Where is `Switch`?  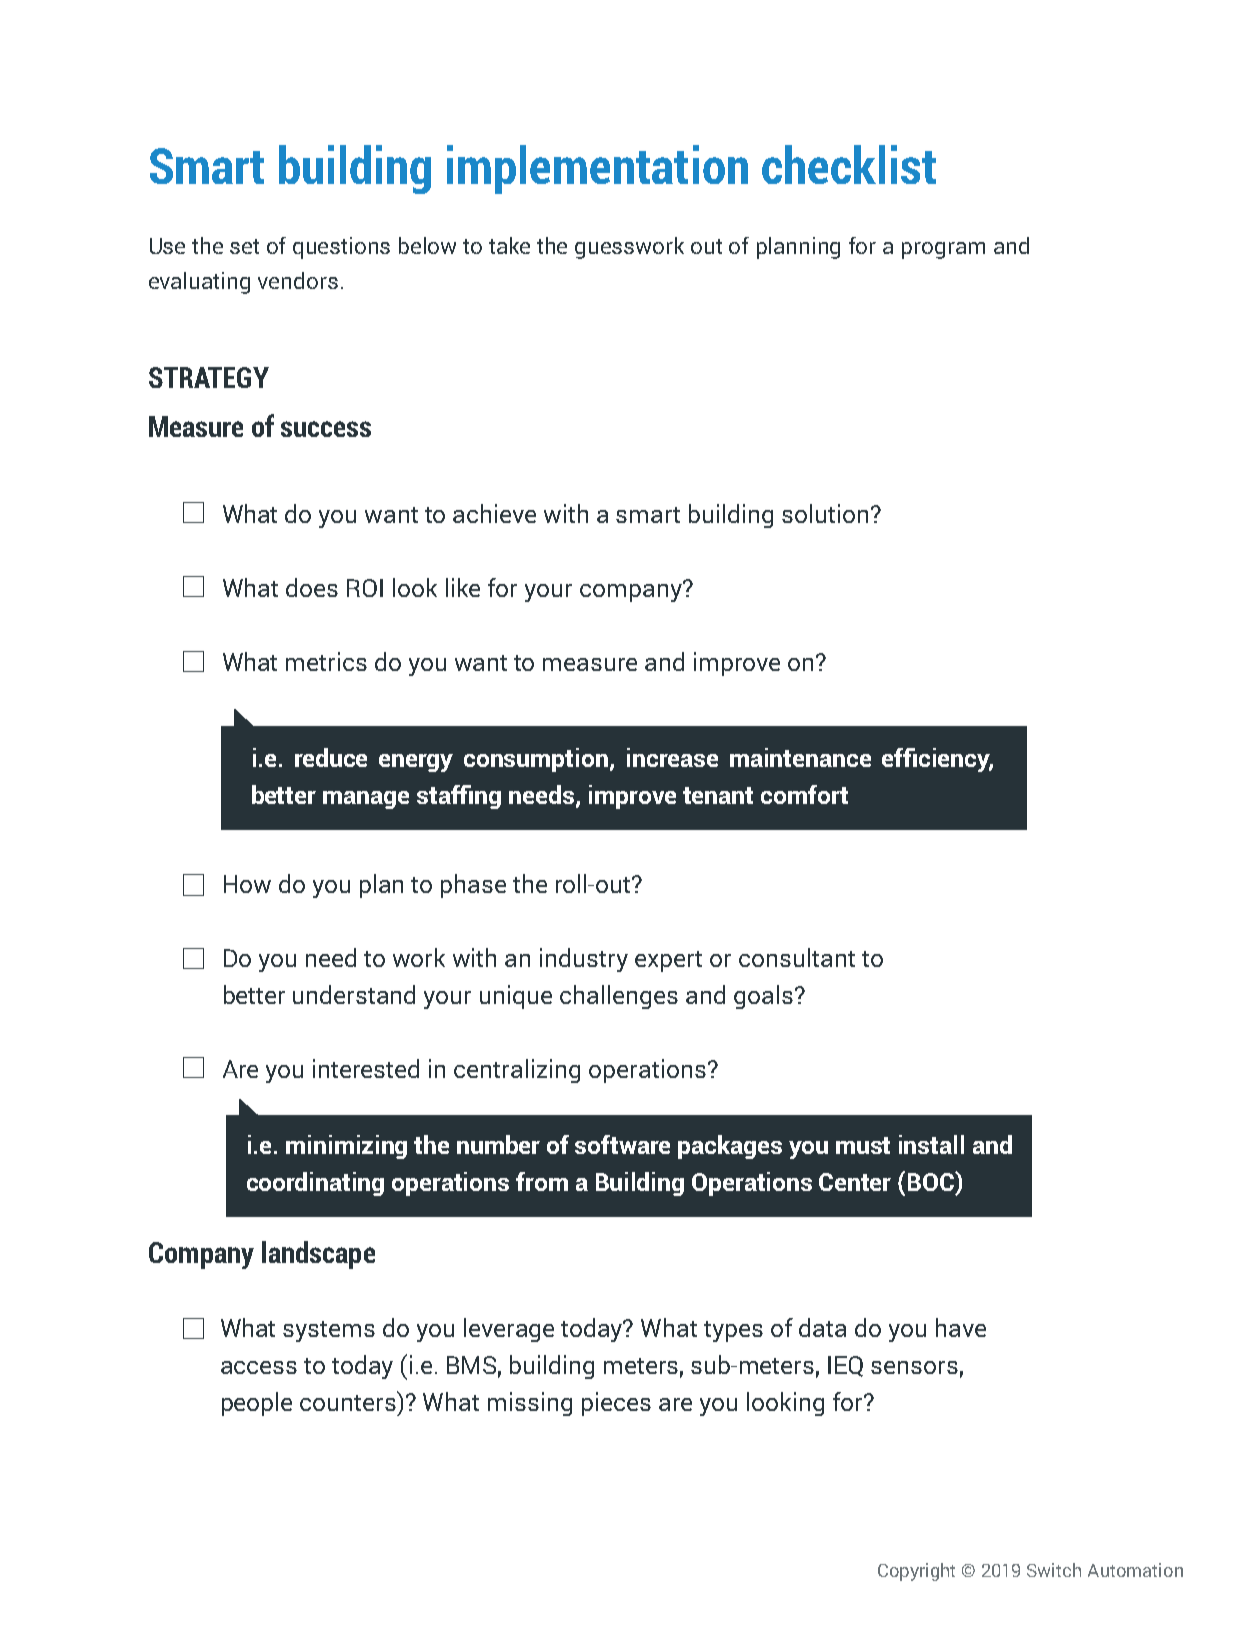 Switch is located at coordinates (1054, 1570).
